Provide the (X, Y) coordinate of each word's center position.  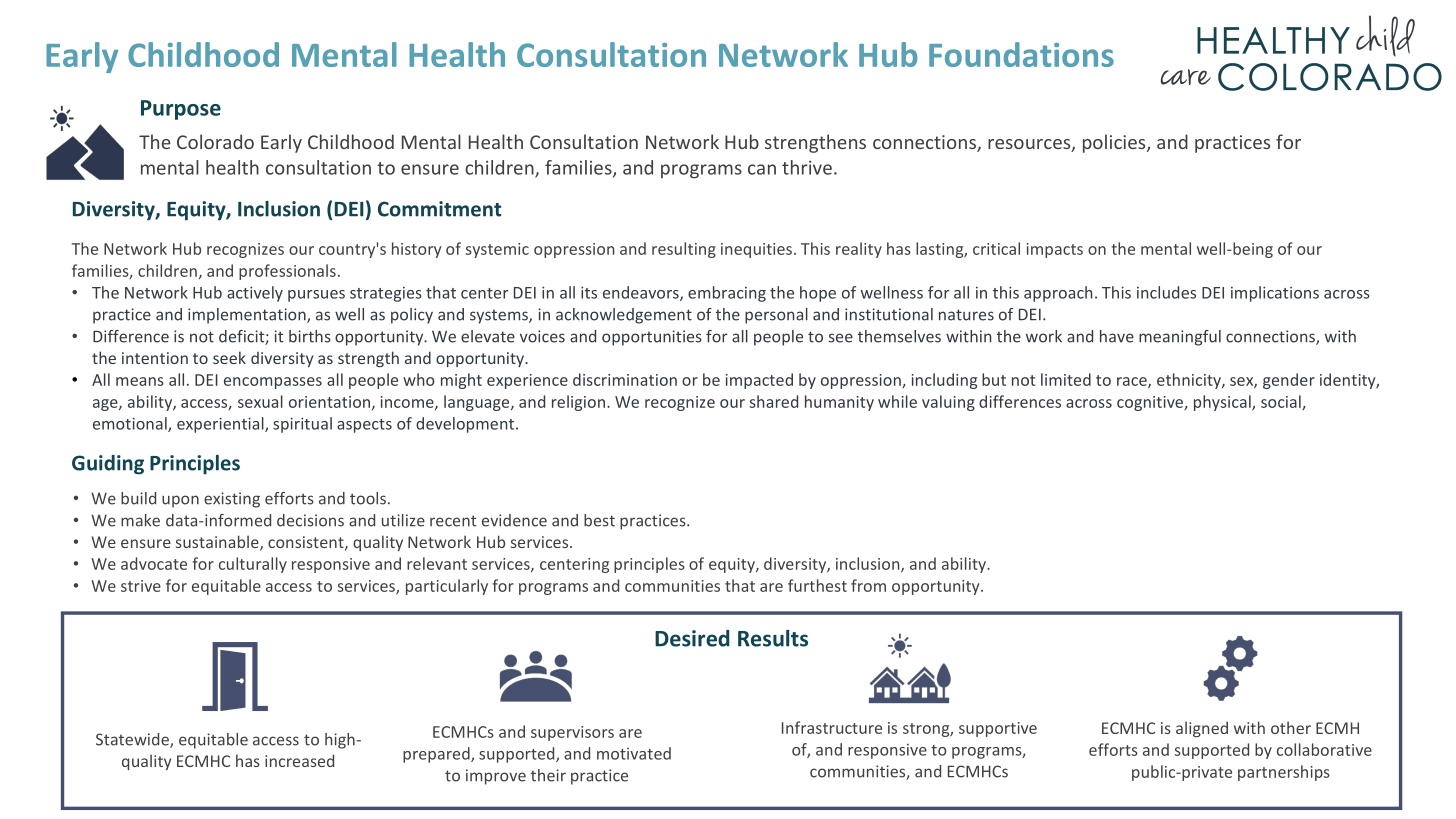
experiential (221, 425)
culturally (253, 565)
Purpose (181, 110)
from (868, 585)
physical (1223, 403)
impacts (1055, 250)
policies (1115, 143)
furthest (817, 585)
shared (773, 401)
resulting (684, 250)
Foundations (1021, 54)
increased (299, 760)
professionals (287, 272)
